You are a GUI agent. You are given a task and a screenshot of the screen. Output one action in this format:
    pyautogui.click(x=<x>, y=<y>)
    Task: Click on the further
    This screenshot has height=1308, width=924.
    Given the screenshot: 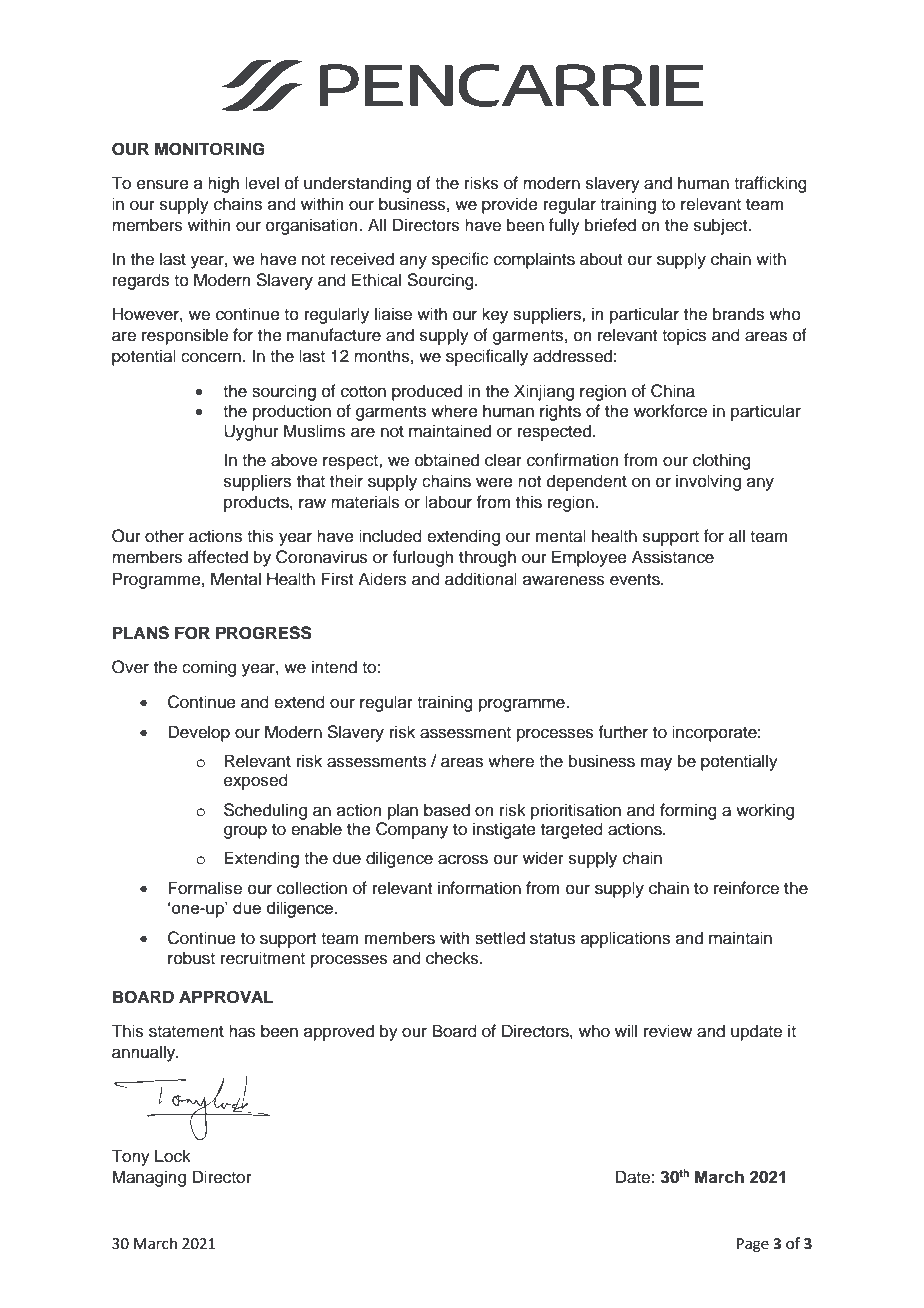 What is the action you would take?
    pyautogui.click(x=623, y=732)
